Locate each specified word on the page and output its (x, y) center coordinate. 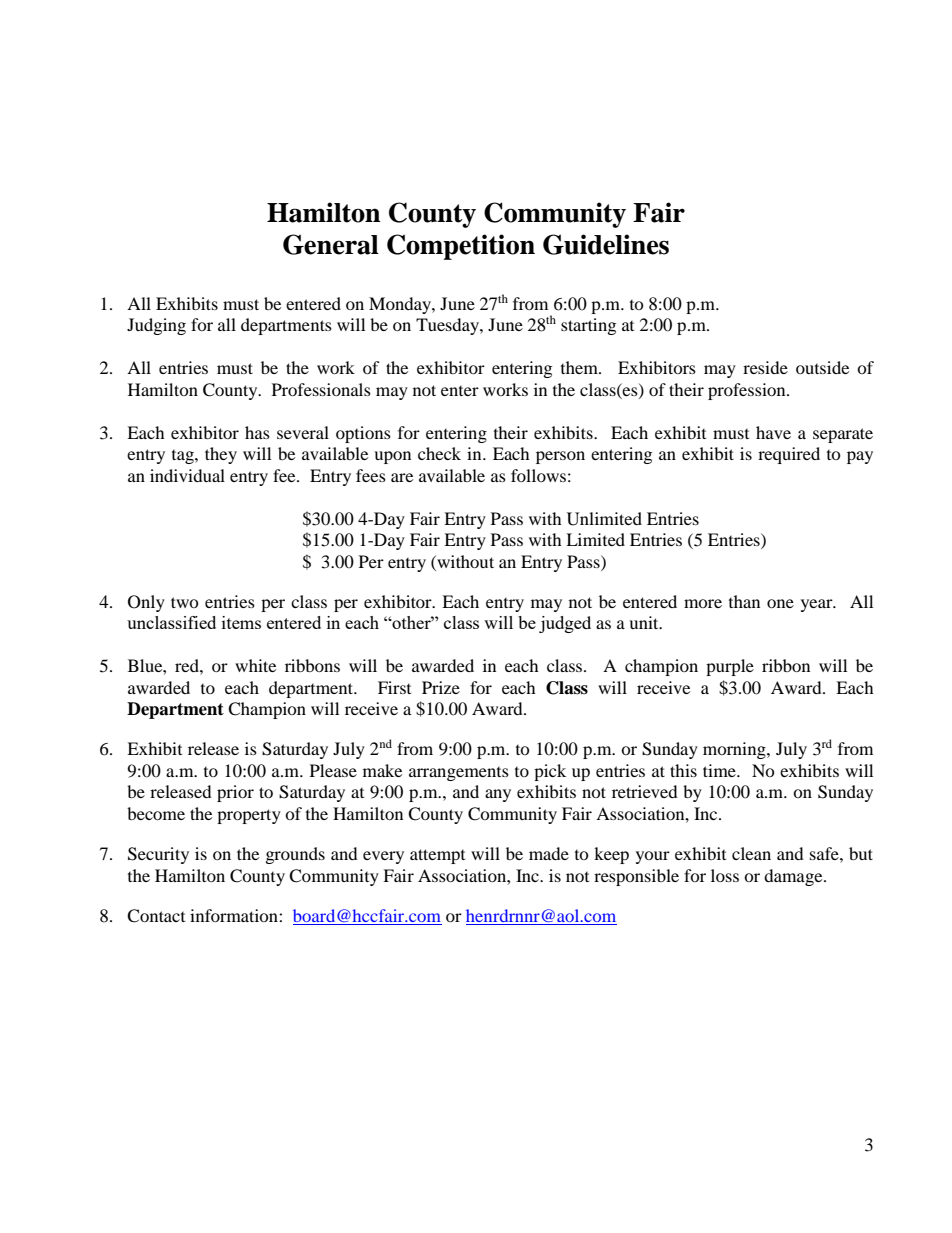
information (235, 915)
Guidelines (606, 244)
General (331, 244)
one (780, 603)
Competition (461, 247)
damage (794, 877)
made (549, 853)
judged (565, 624)
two (185, 602)
